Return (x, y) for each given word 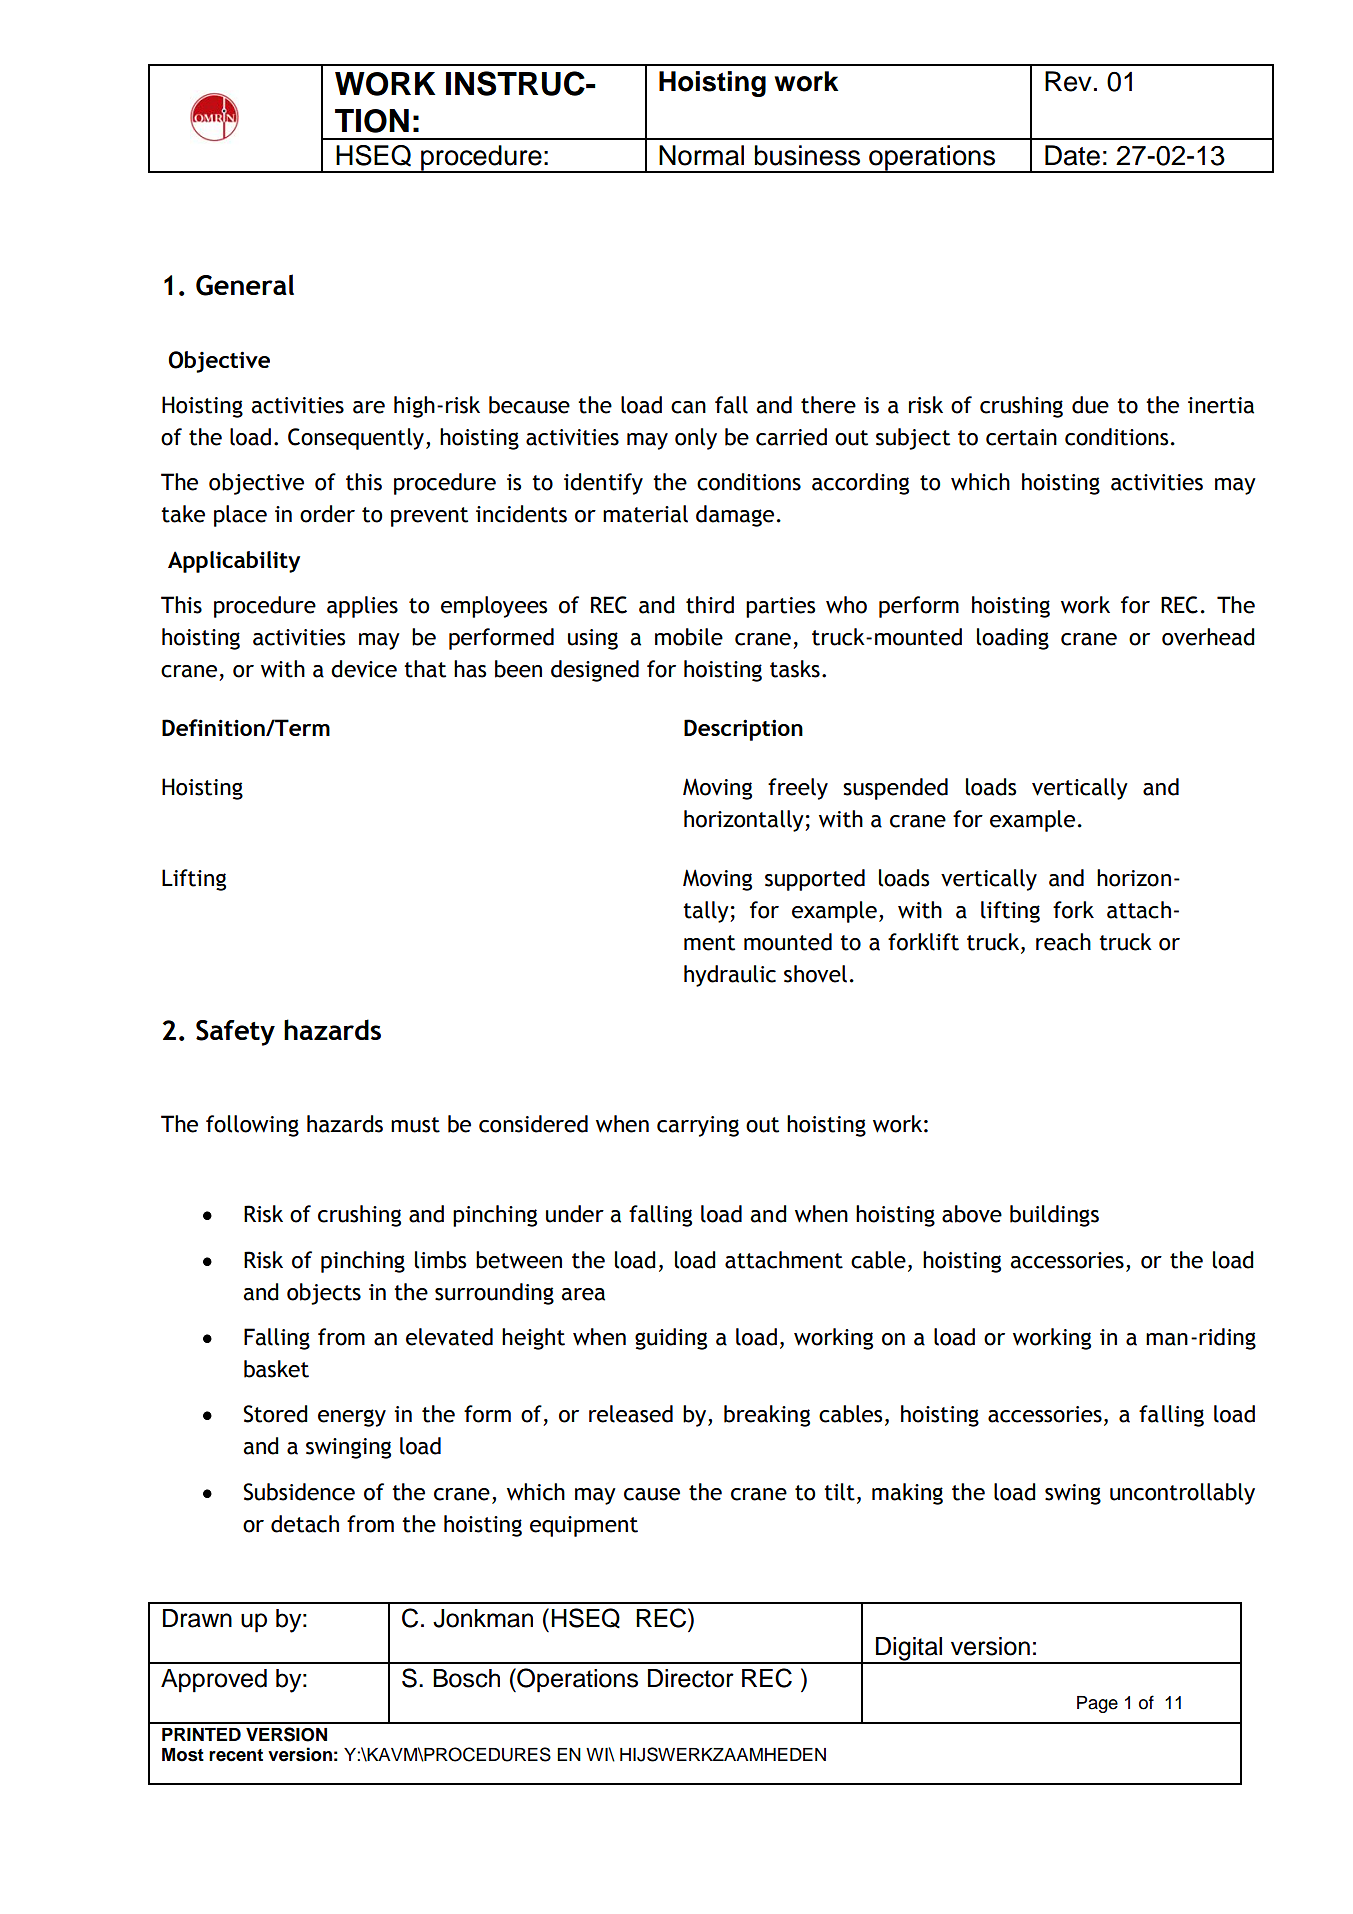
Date (1072, 155)
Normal (701, 155)
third (710, 605)
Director (691, 1678)
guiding (671, 1339)
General (245, 285)
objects (324, 1294)
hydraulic (730, 976)
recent (236, 1755)
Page (1097, 1704)
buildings (1054, 1216)
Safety (235, 1033)
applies (362, 607)
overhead (1208, 637)
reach (1063, 942)
